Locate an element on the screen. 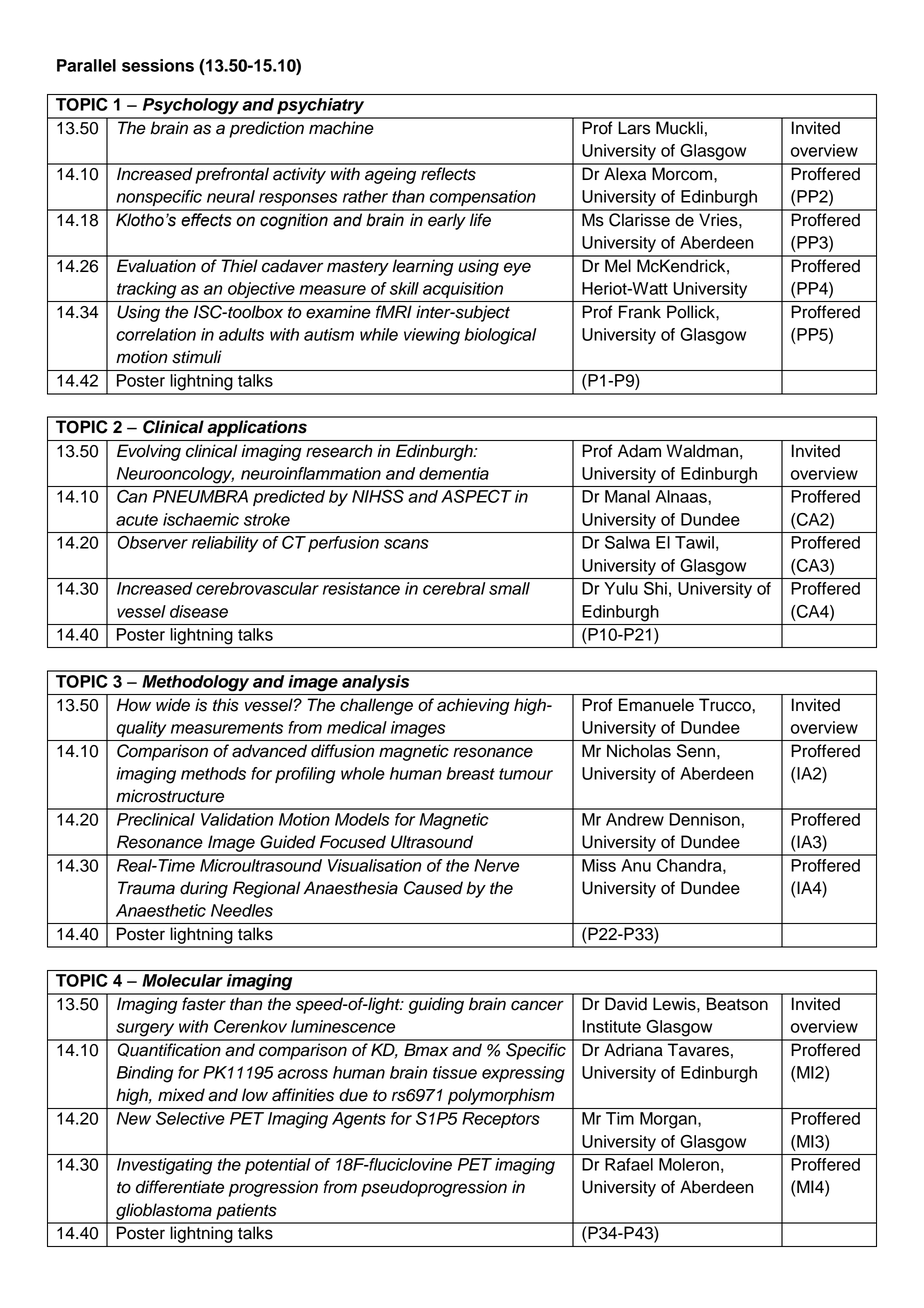 Image resolution: width=924 pixels, height=1308 pixels. Rafael is located at coordinates (629, 1164).
